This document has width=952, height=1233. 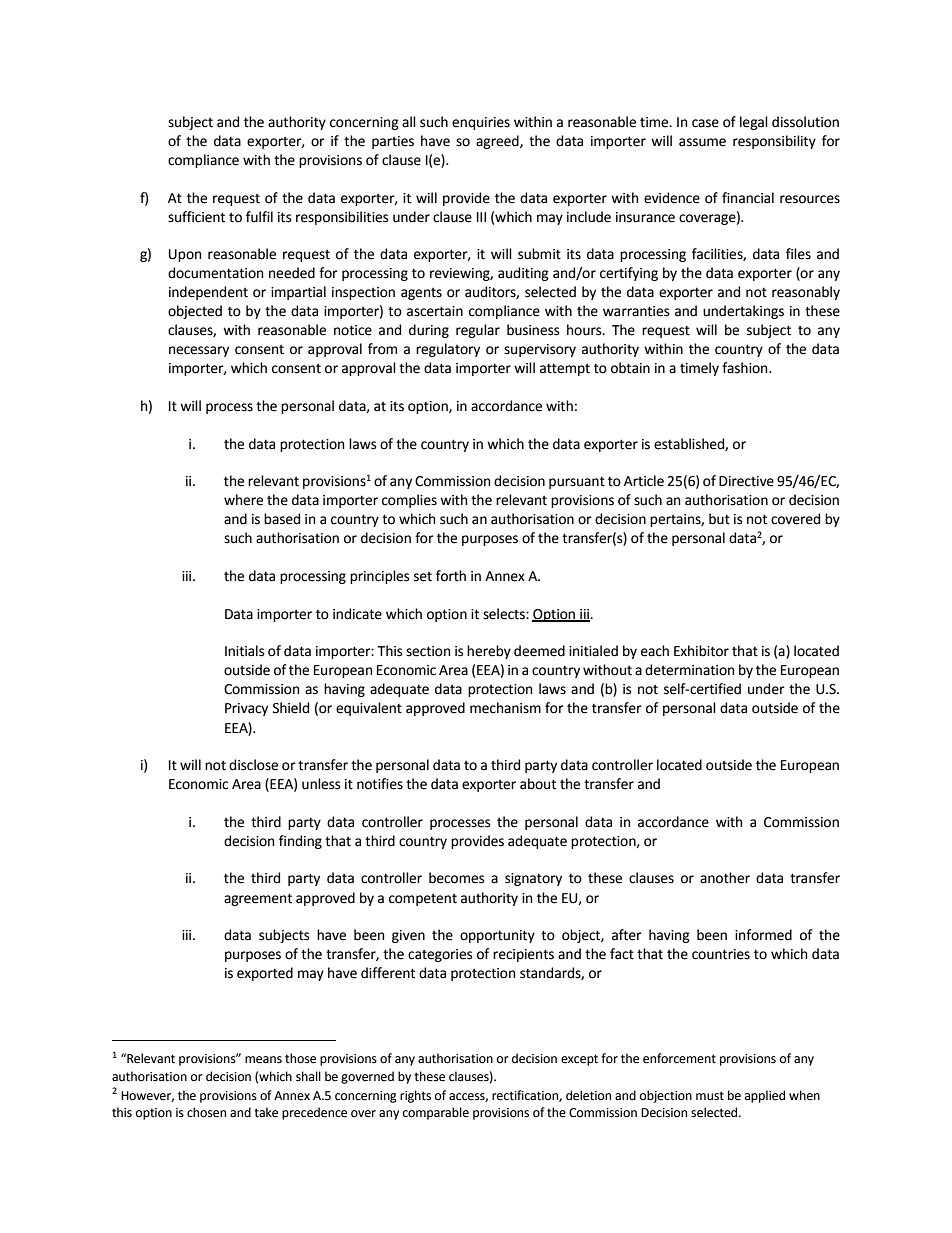 I want to click on comparable, so click(x=436, y=1113).
